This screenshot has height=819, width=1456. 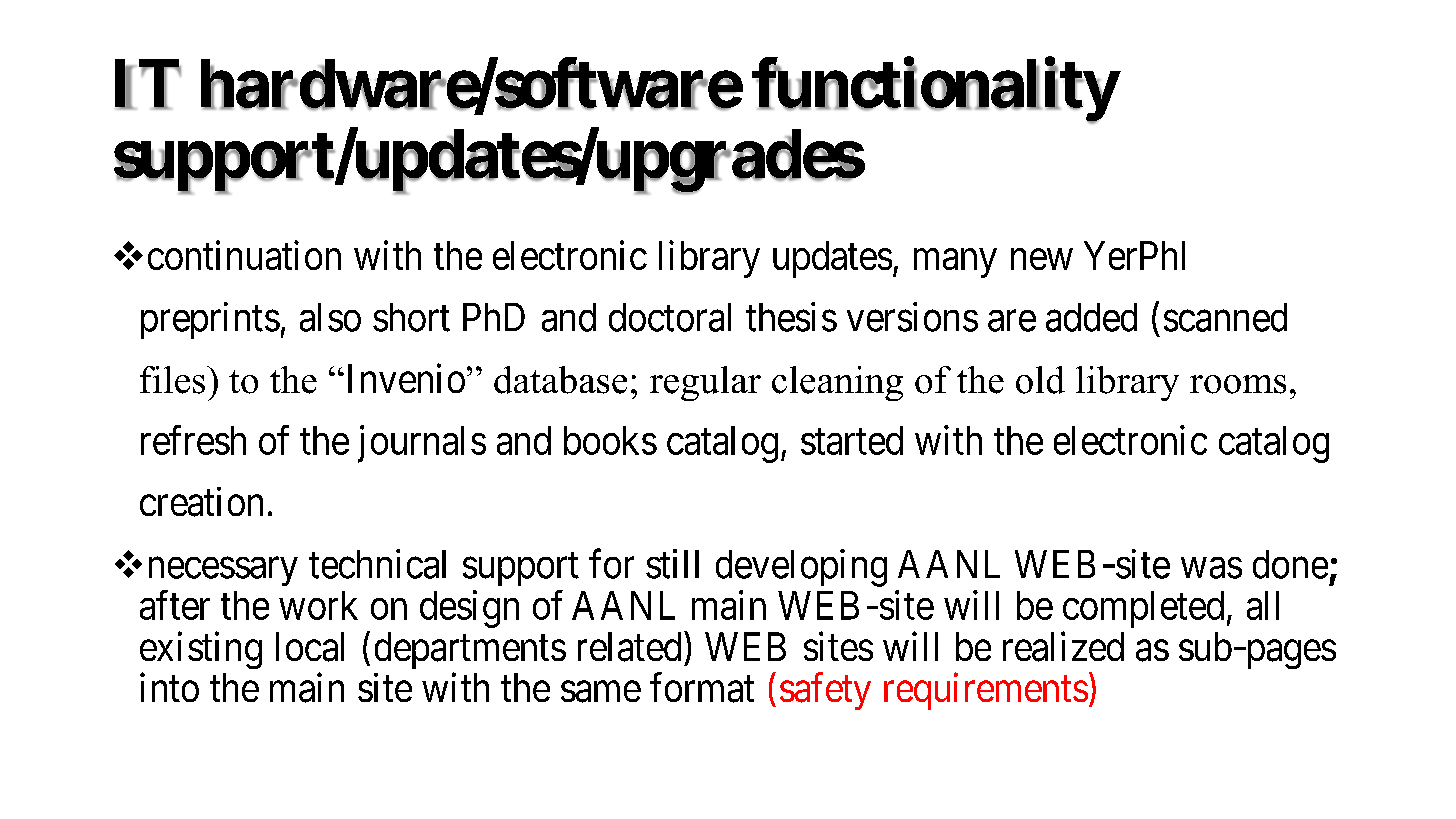 I want to click on Invenio, so click(x=404, y=378).
